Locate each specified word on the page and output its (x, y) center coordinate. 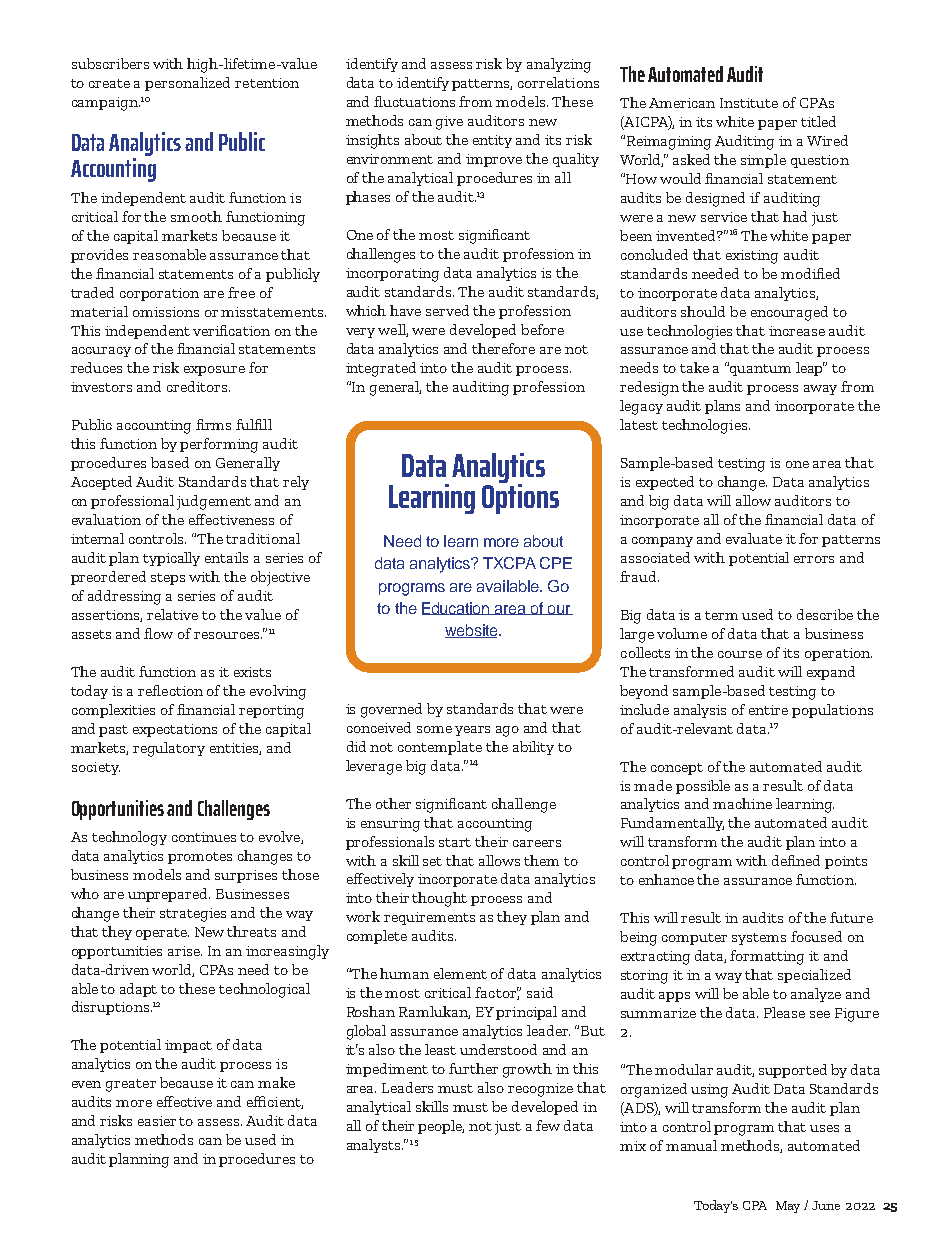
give (449, 123)
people (441, 1127)
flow (158, 633)
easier (157, 1121)
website (472, 631)
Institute (749, 103)
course (740, 654)
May (788, 1207)
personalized (187, 84)
